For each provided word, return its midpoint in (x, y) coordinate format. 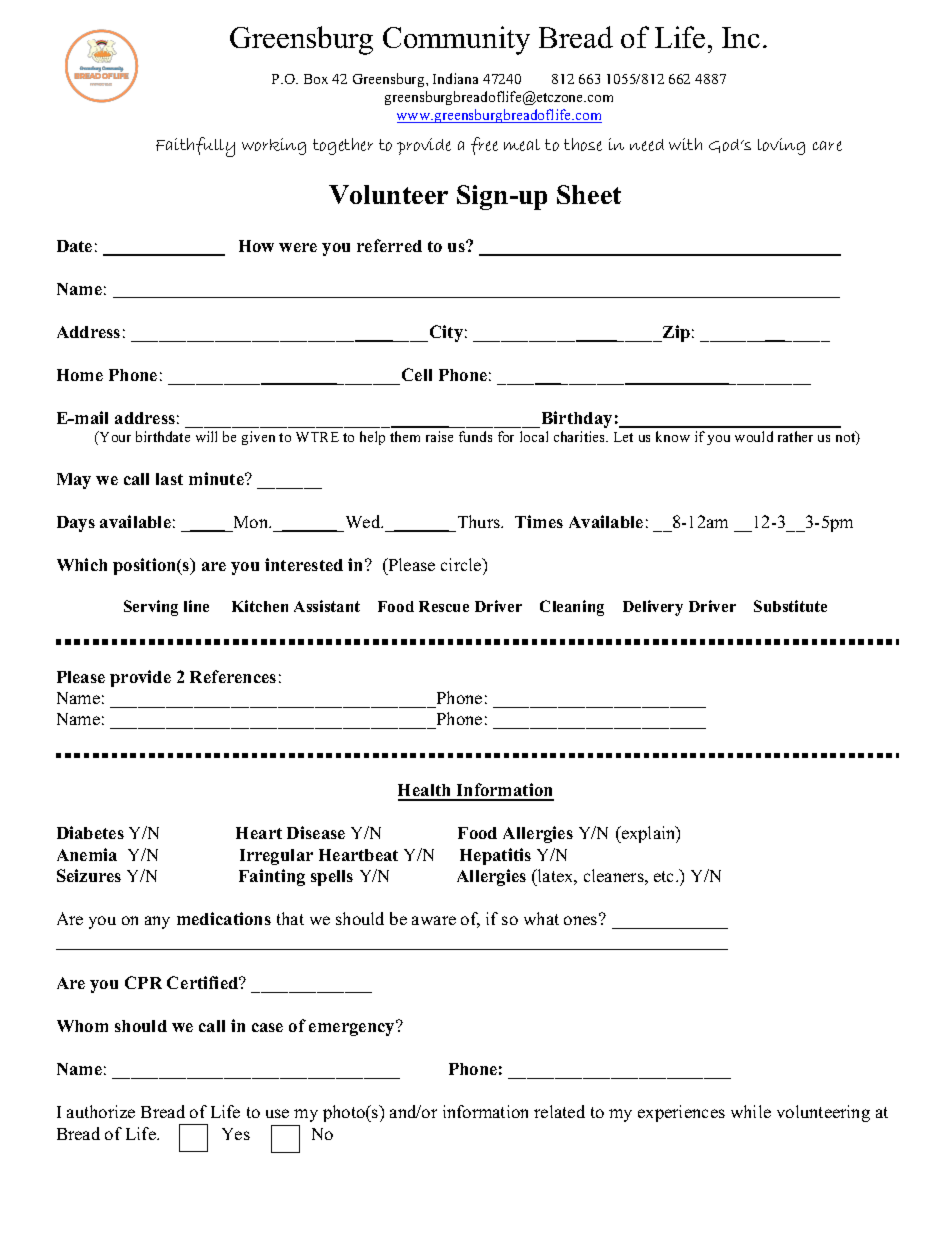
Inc (741, 37)
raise (439, 436)
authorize (101, 1111)
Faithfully (195, 147)
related (559, 1111)
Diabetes (90, 832)
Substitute (790, 606)
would (754, 436)
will (206, 436)
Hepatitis (495, 856)
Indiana (455, 78)
